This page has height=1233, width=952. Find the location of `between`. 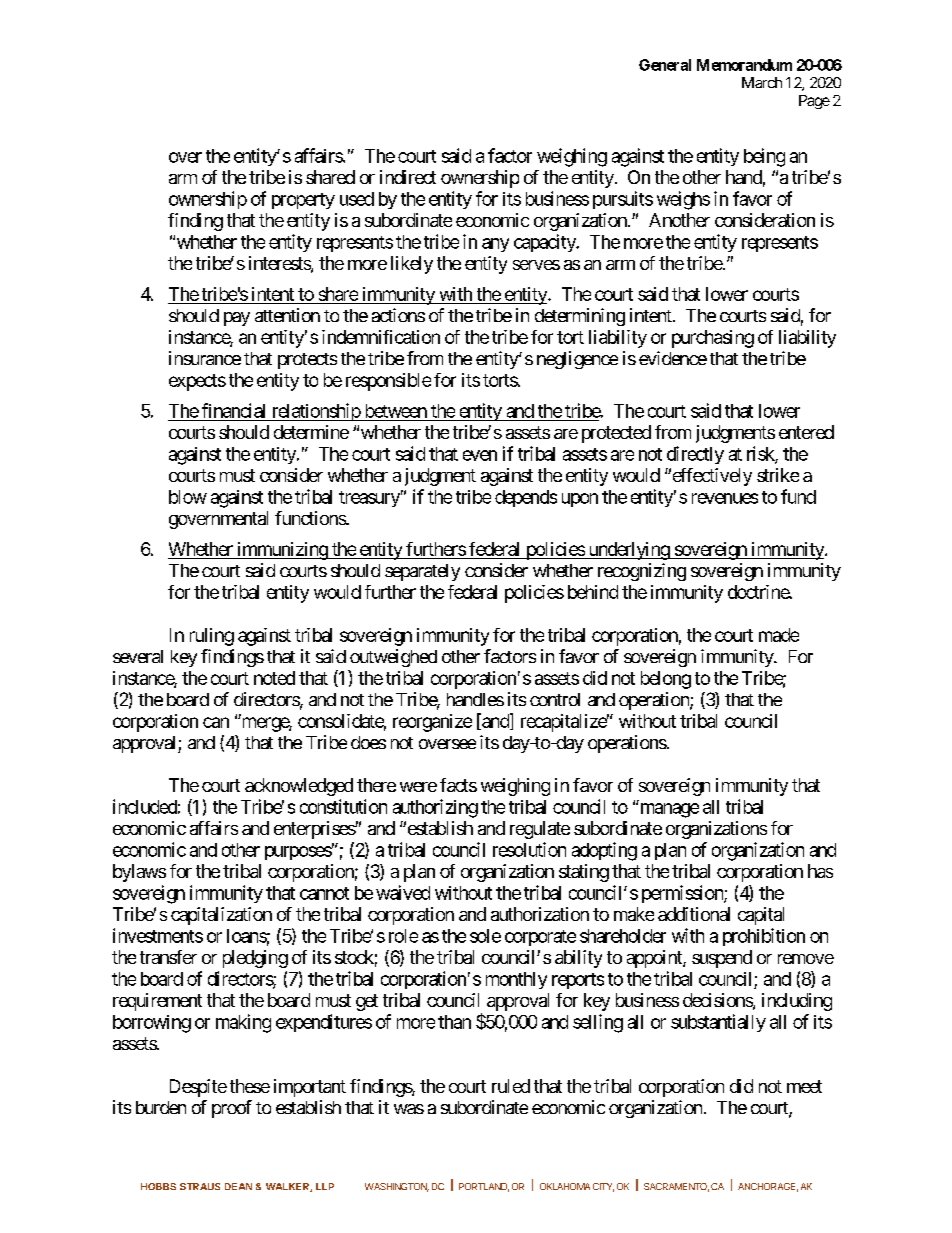

between is located at coordinates (396, 411).
